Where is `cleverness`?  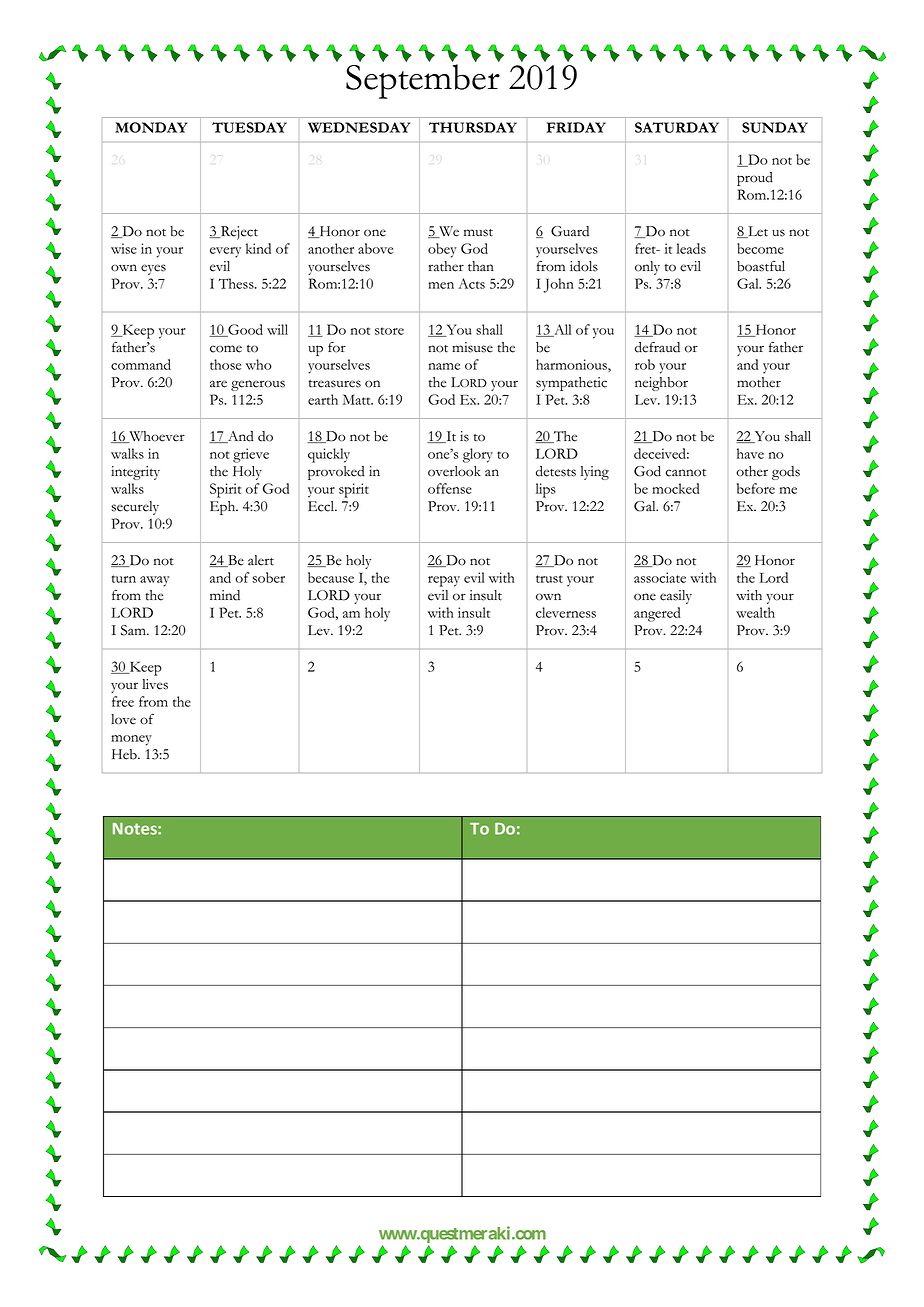 cleverness is located at coordinates (566, 612).
